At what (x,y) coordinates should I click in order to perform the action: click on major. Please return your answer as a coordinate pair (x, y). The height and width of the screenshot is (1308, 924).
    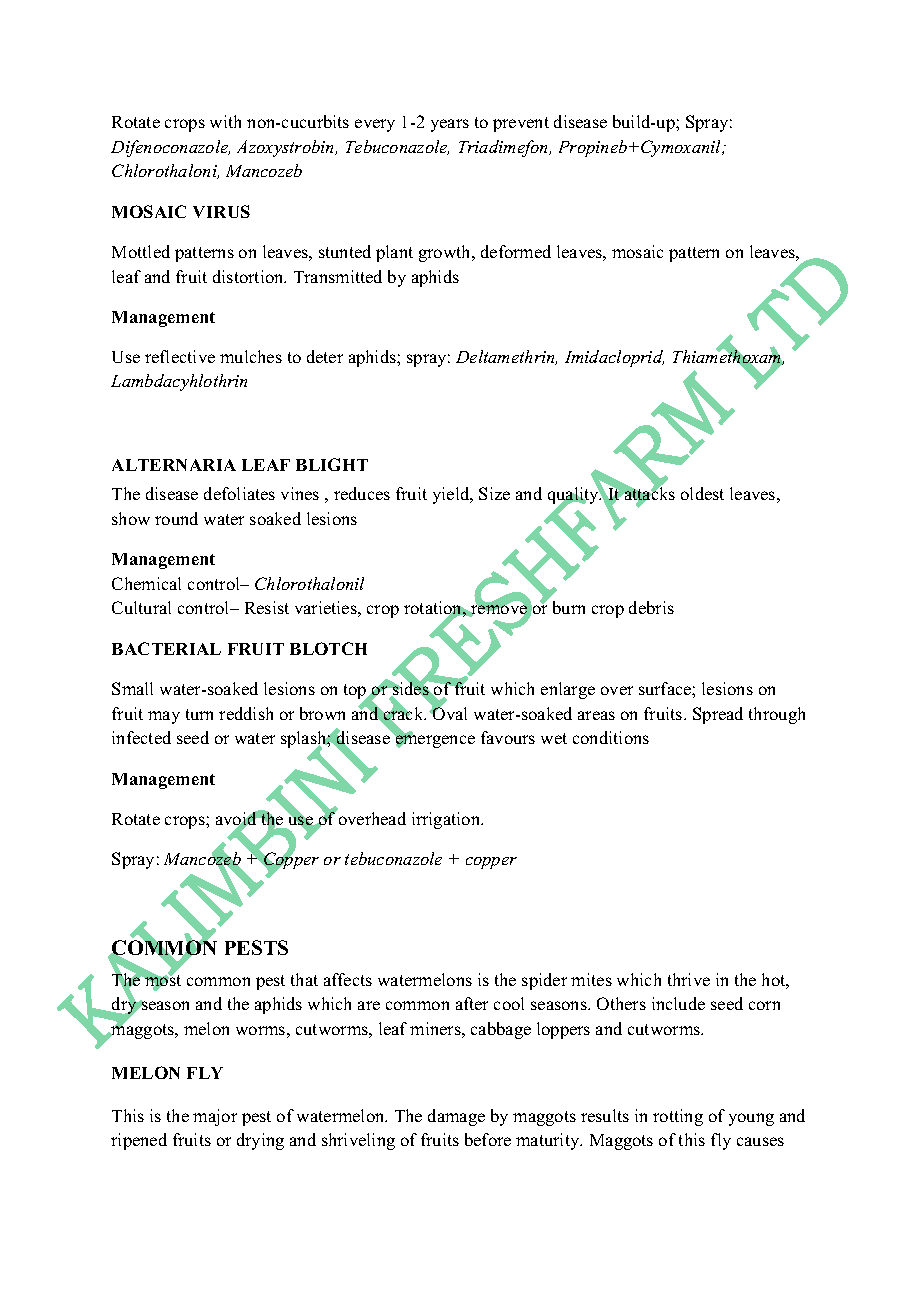
    Looking at the image, I should click on (215, 1117).
